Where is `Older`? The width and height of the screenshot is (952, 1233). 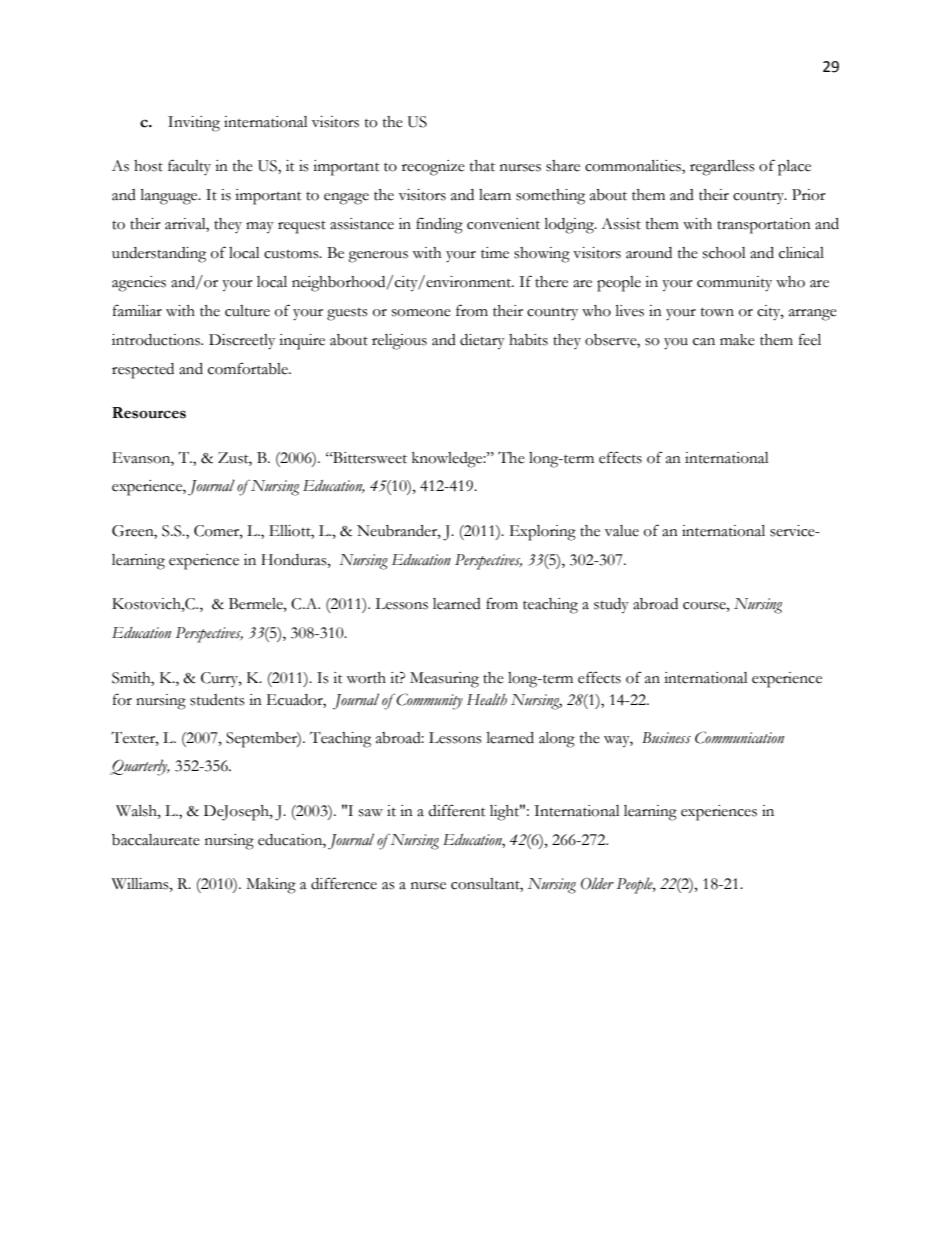 Older is located at coordinates (597, 883).
